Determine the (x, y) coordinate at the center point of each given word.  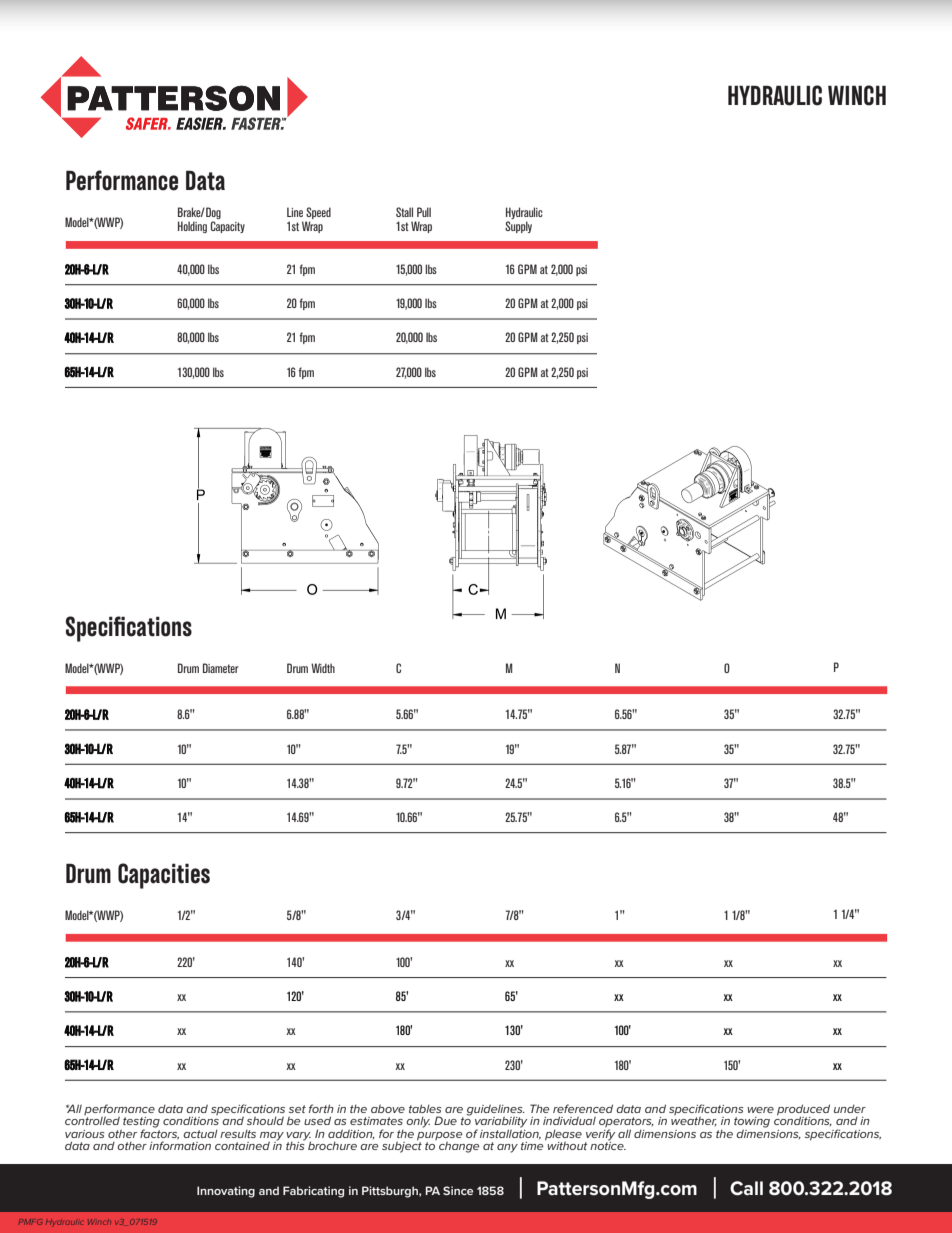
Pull (424, 212)
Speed (318, 213)
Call (746, 1188)
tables (425, 1108)
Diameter (221, 668)
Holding (192, 227)
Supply (518, 227)
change (459, 1147)
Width (323, 668)
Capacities (164, 876)
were (760, 1110)
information (180, 1144)
